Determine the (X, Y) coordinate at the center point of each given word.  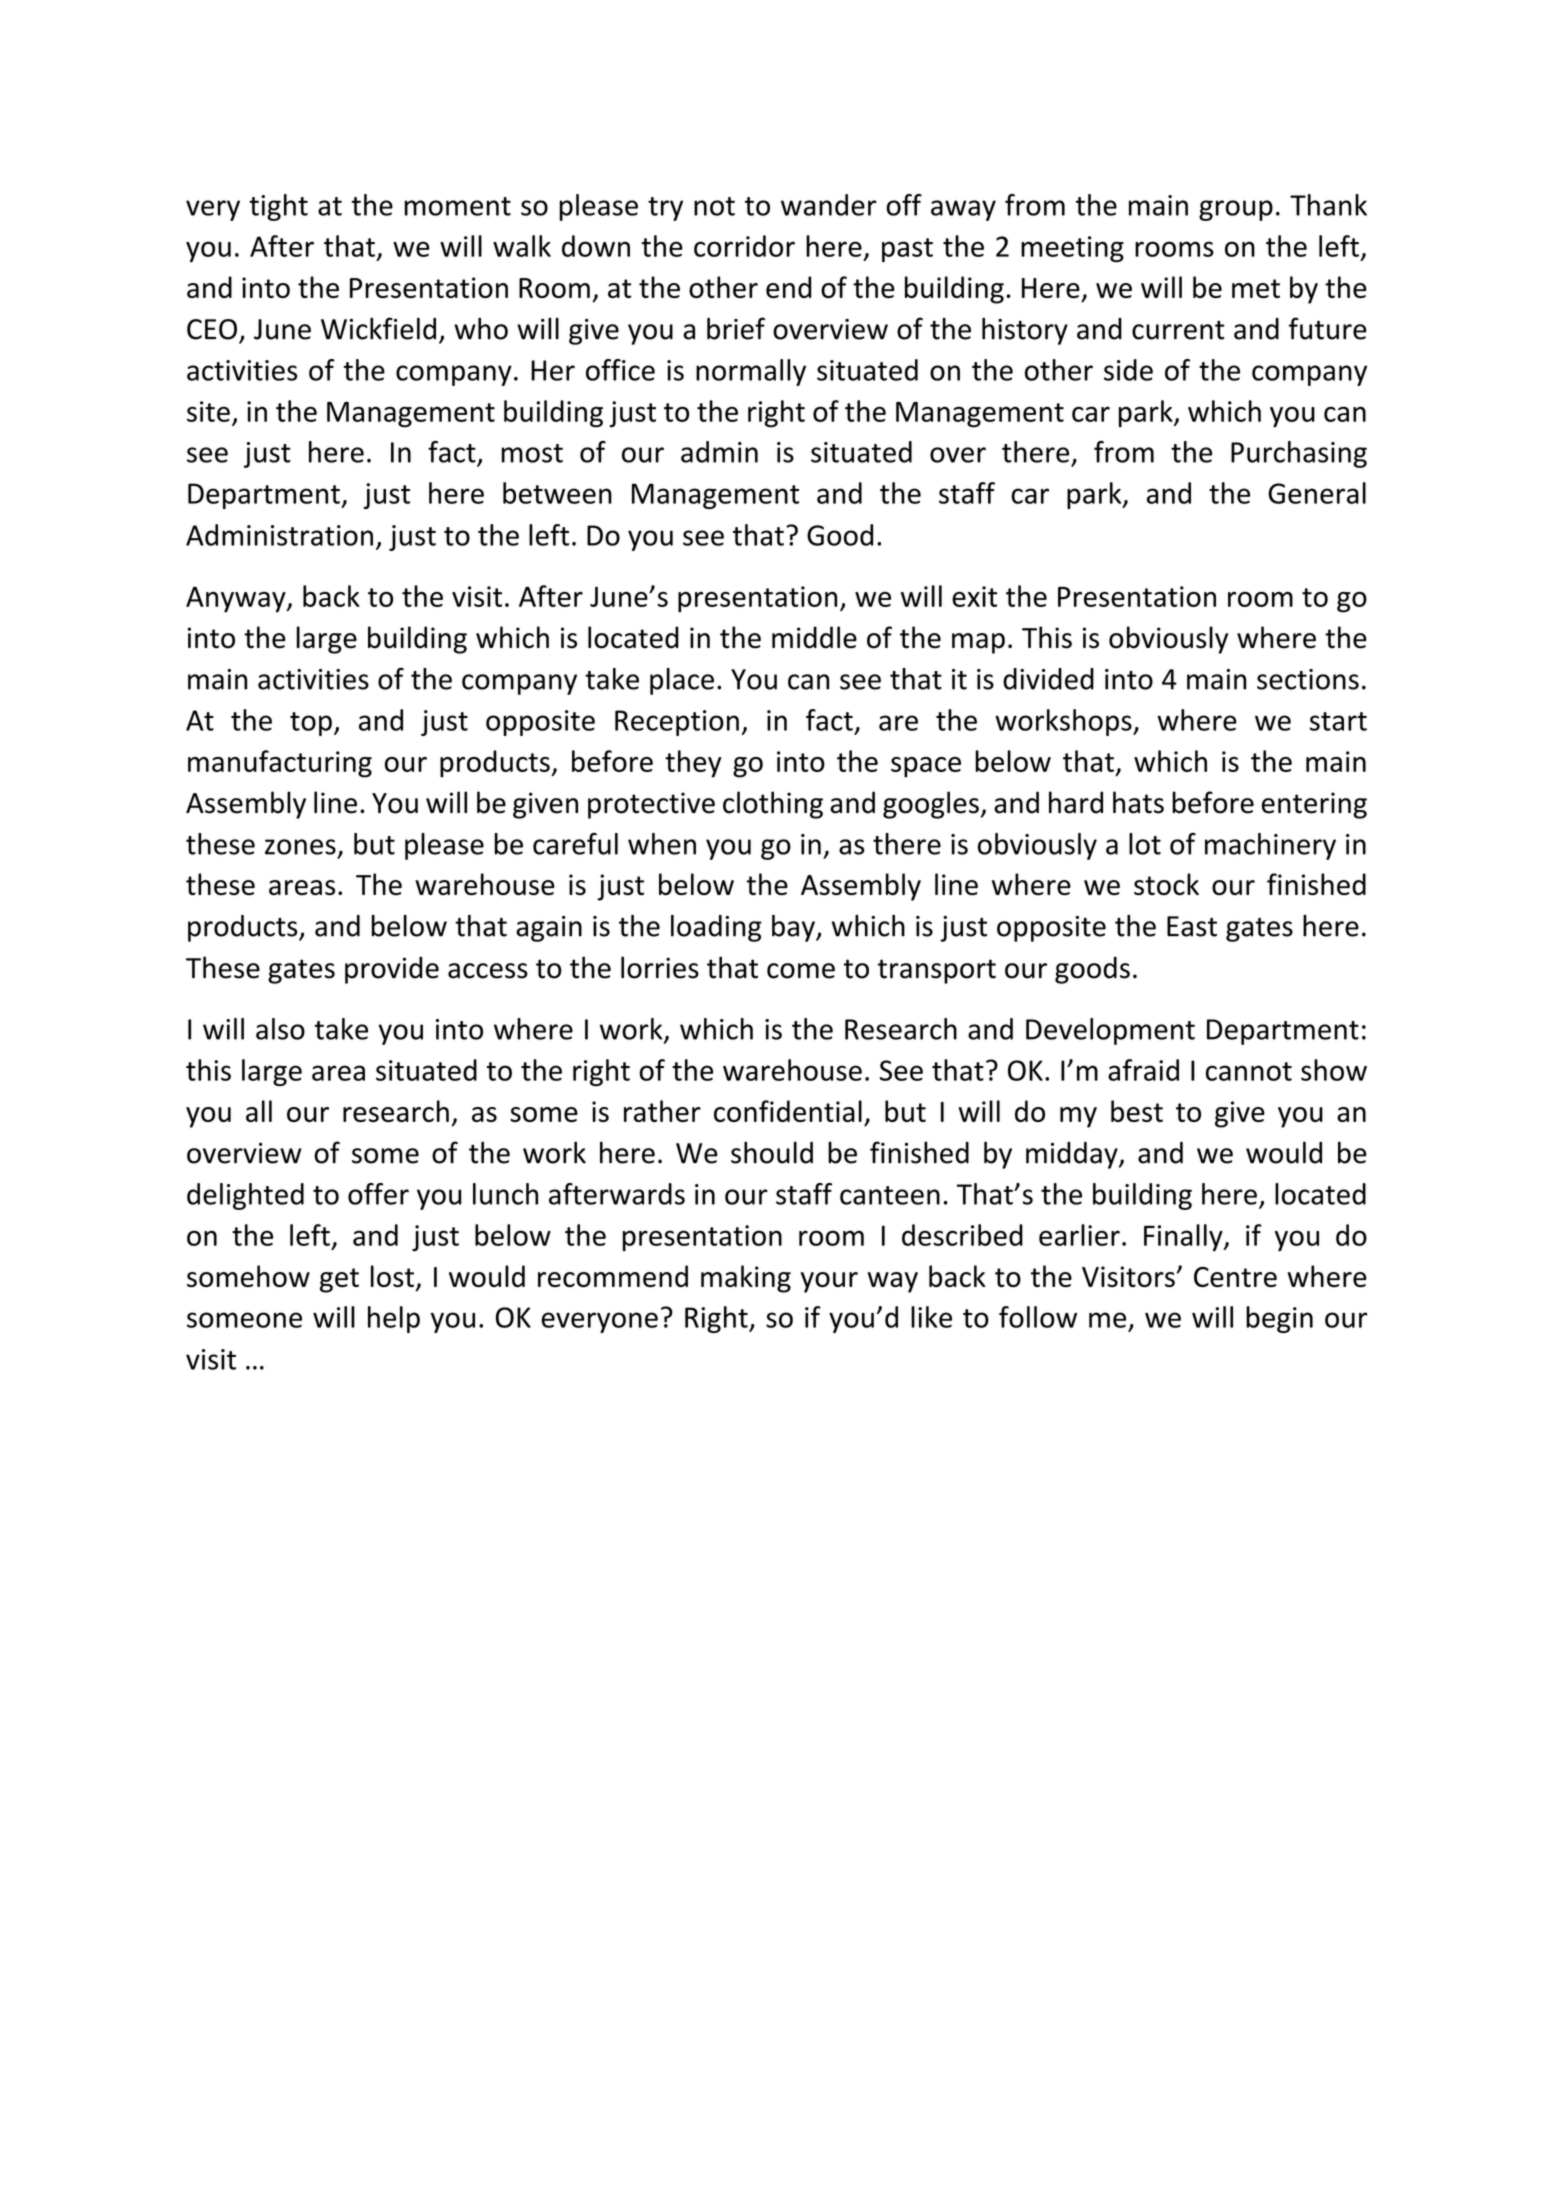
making (746, 1279)
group (1236, 210)
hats (1138, 802)
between (557, 493)
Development (1110, 1031)
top (311, 724)
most (532, 453)
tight (278, 207)
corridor (744, 246)
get (339, 1280)
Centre (1235, 1277)
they (693, 764)
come (801, 971)
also (280, 1029)
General (1317, 493)
